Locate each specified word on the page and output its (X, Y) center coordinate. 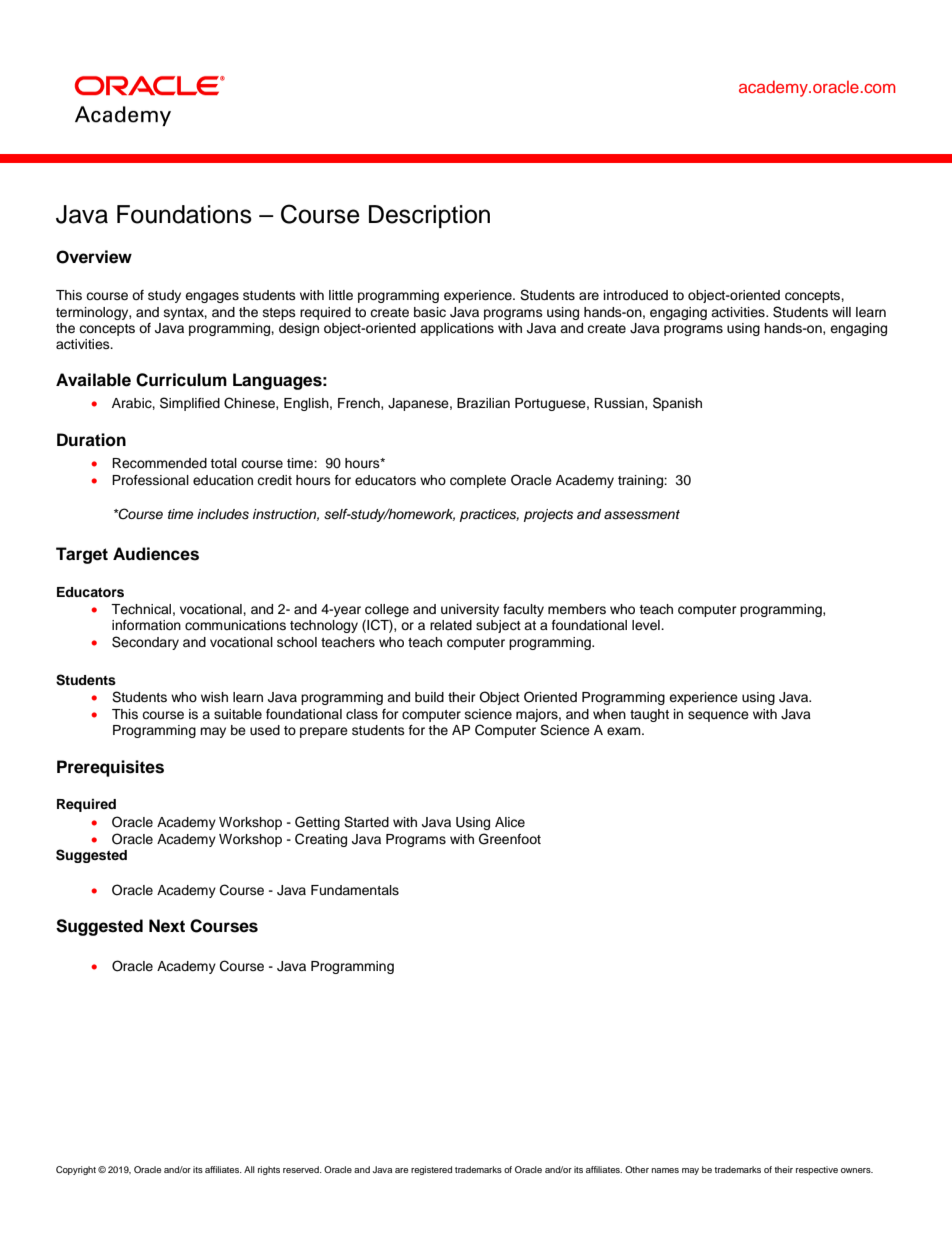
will (841, 312)
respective (817, 1170)
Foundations (184, 214)
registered (431, 1170)
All (249, 1169)
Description (429, 216)
